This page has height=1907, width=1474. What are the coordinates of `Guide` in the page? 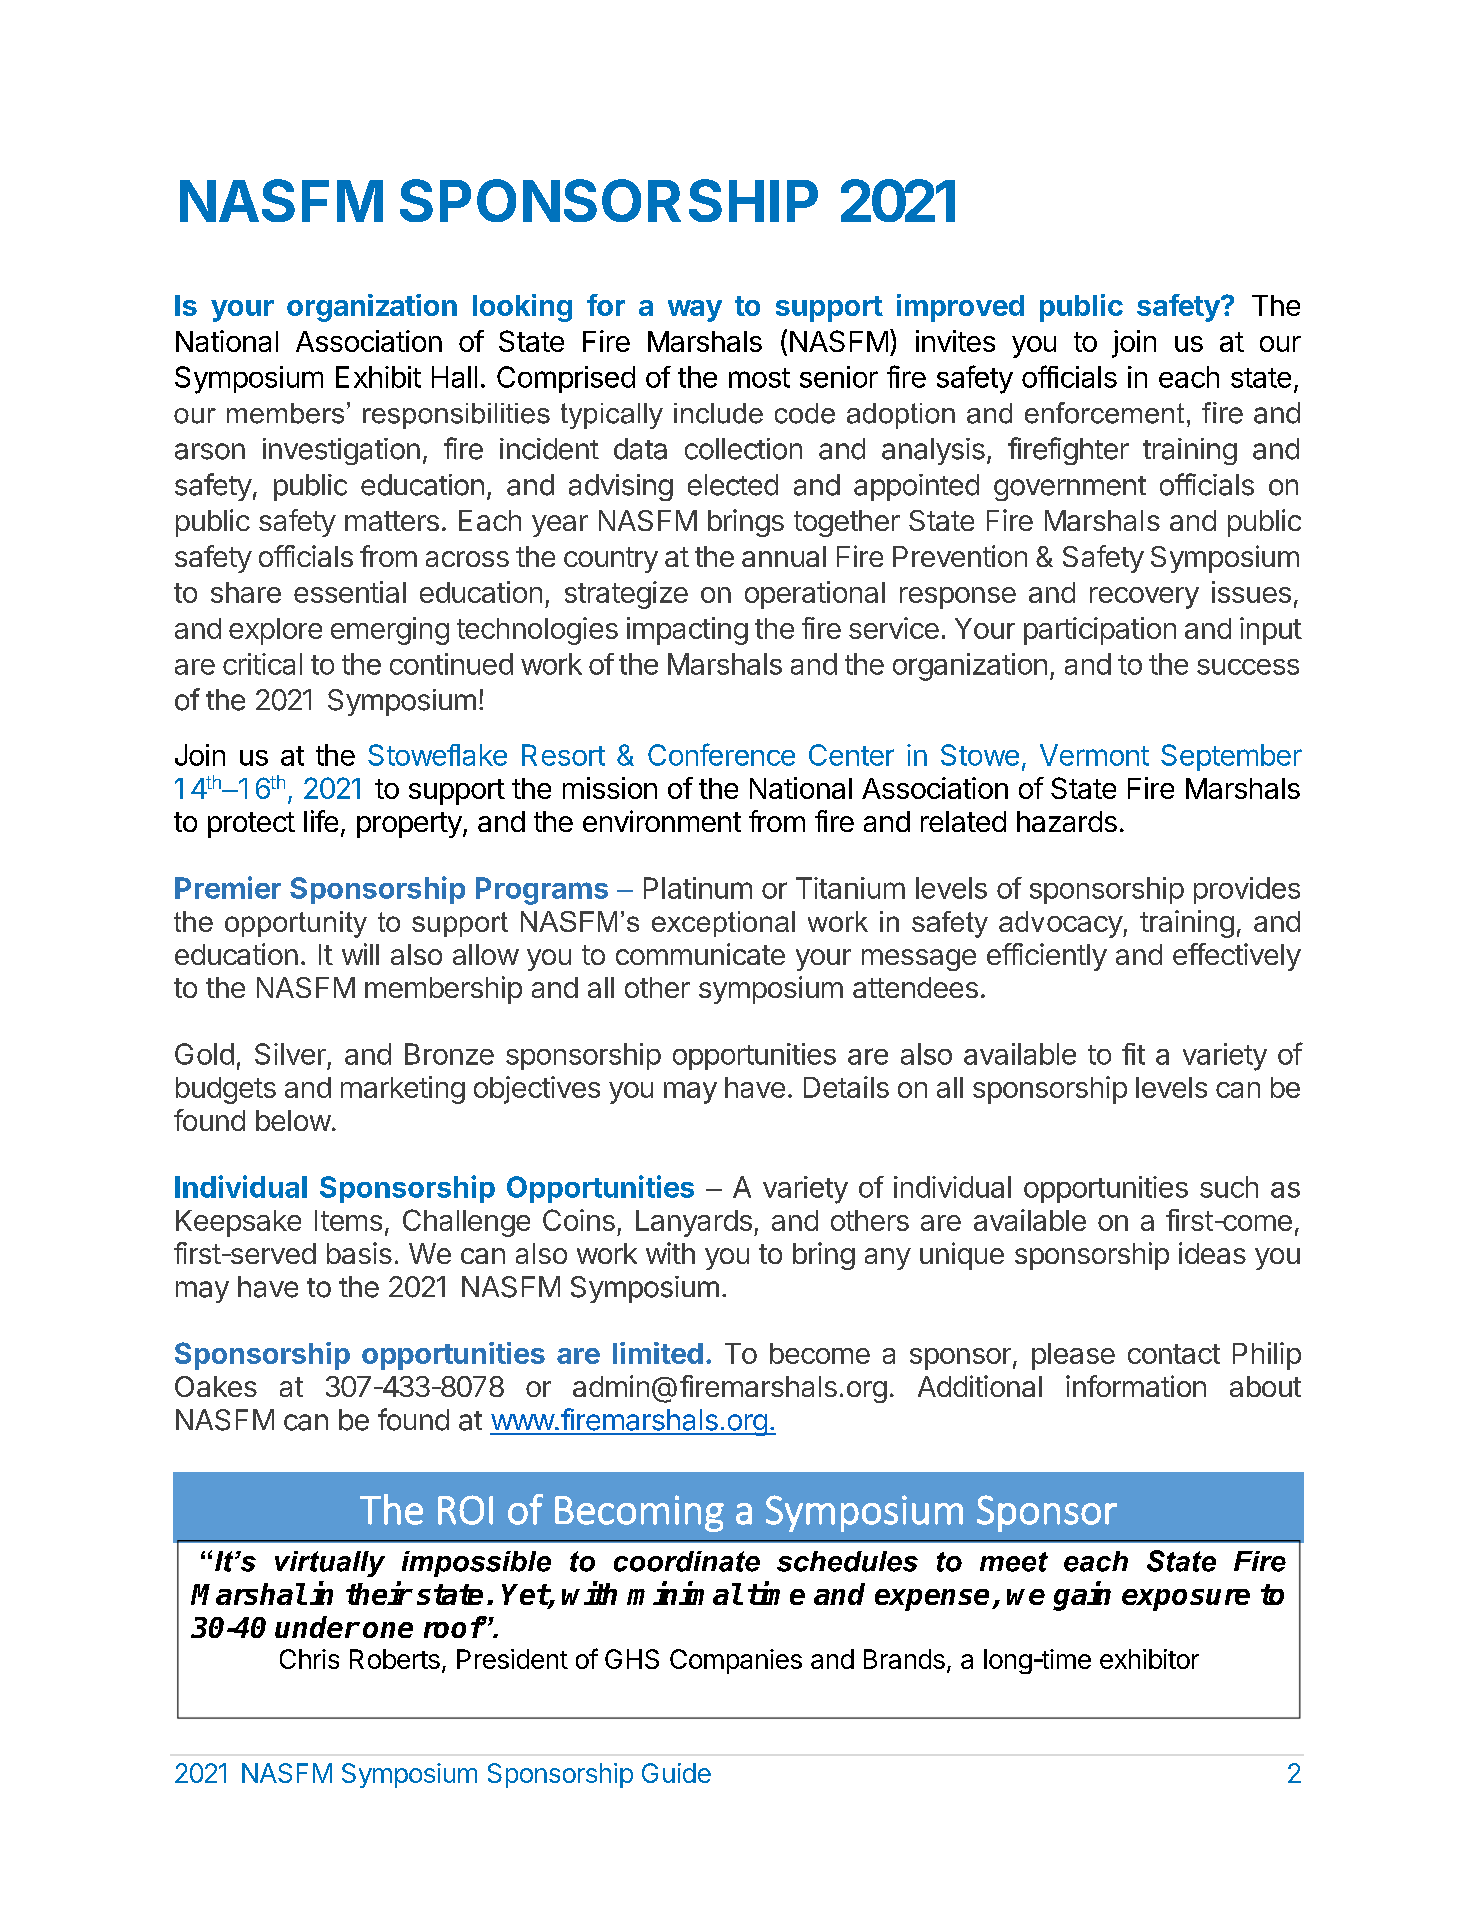 It's located at (676, 1773).
